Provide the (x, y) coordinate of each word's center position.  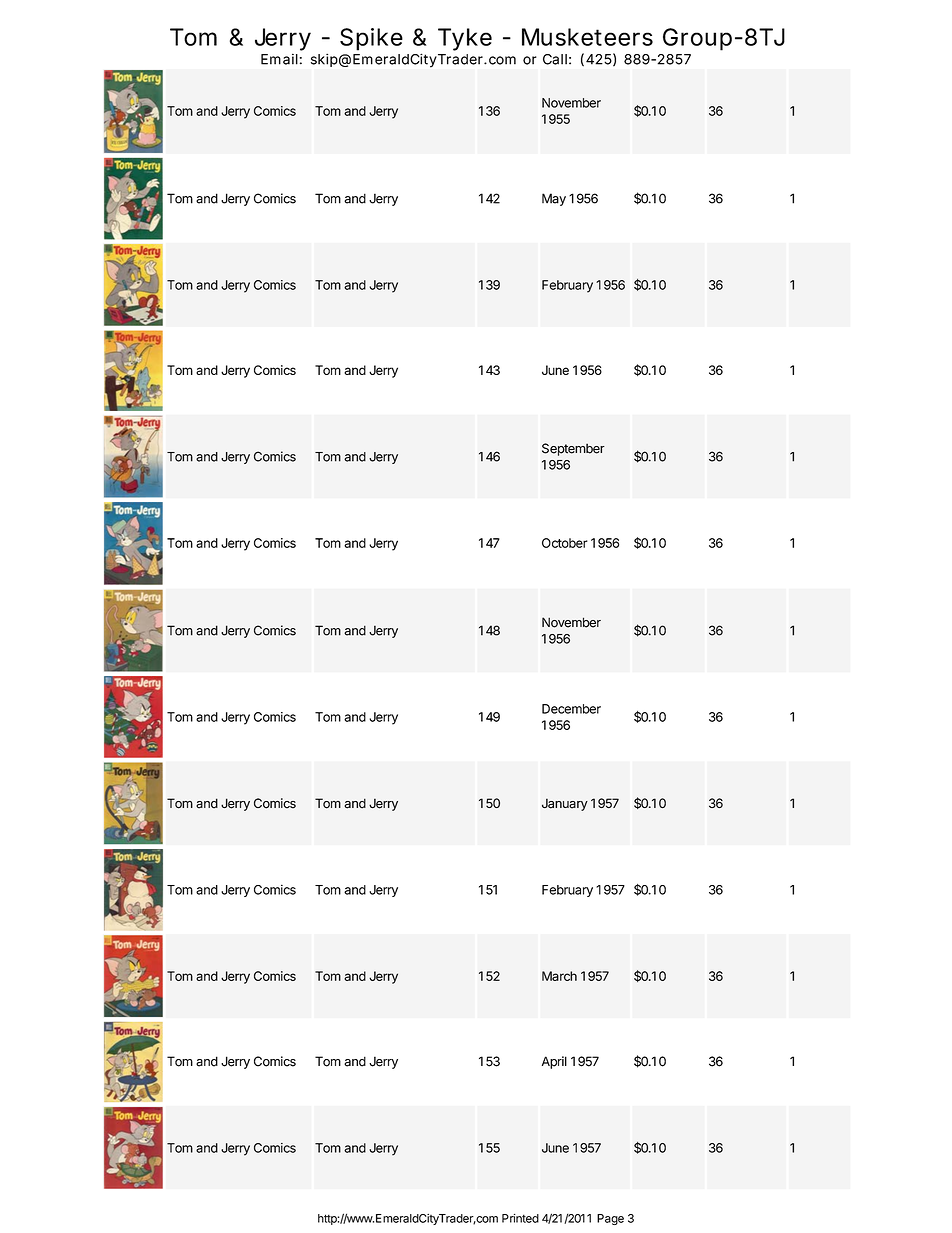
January (565, 804)
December (571, 709)
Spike (371, 39)
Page (610, 1219)
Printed (520, 1218)
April (554, 1062)
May (554, 199)
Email (279, 59)
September (573, 449)
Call (555, 59)
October (565, 543)
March (559, 976)
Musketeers (587, 37)
